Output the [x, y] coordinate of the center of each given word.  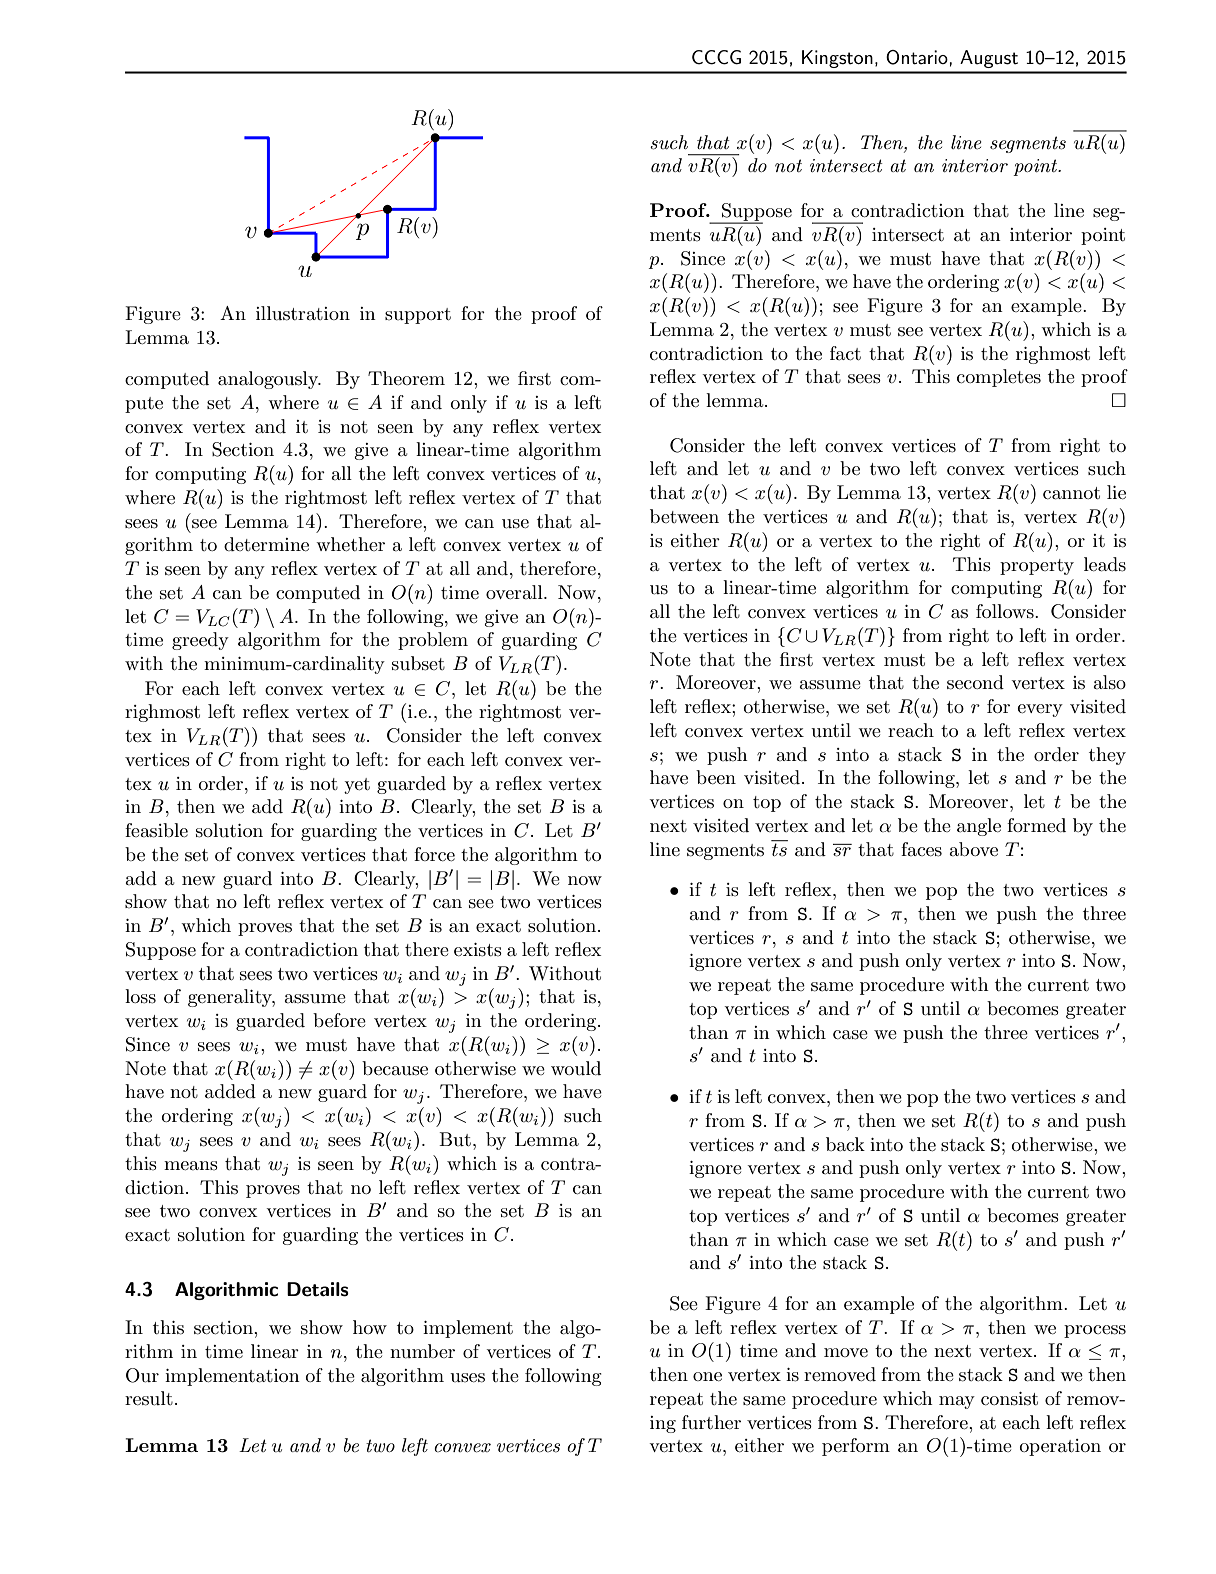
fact [845, 353]
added [230, 1091]
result [149, 1398]
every [1040, 710]
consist [1009, 1399]
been [716, 777]
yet [357, 786]
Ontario [918, 57]
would [576, 1068]
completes [999, 378]
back [845, 1144]
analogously [269, 380]
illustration [303, 313]
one [707, 1376]
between [684, 516]
